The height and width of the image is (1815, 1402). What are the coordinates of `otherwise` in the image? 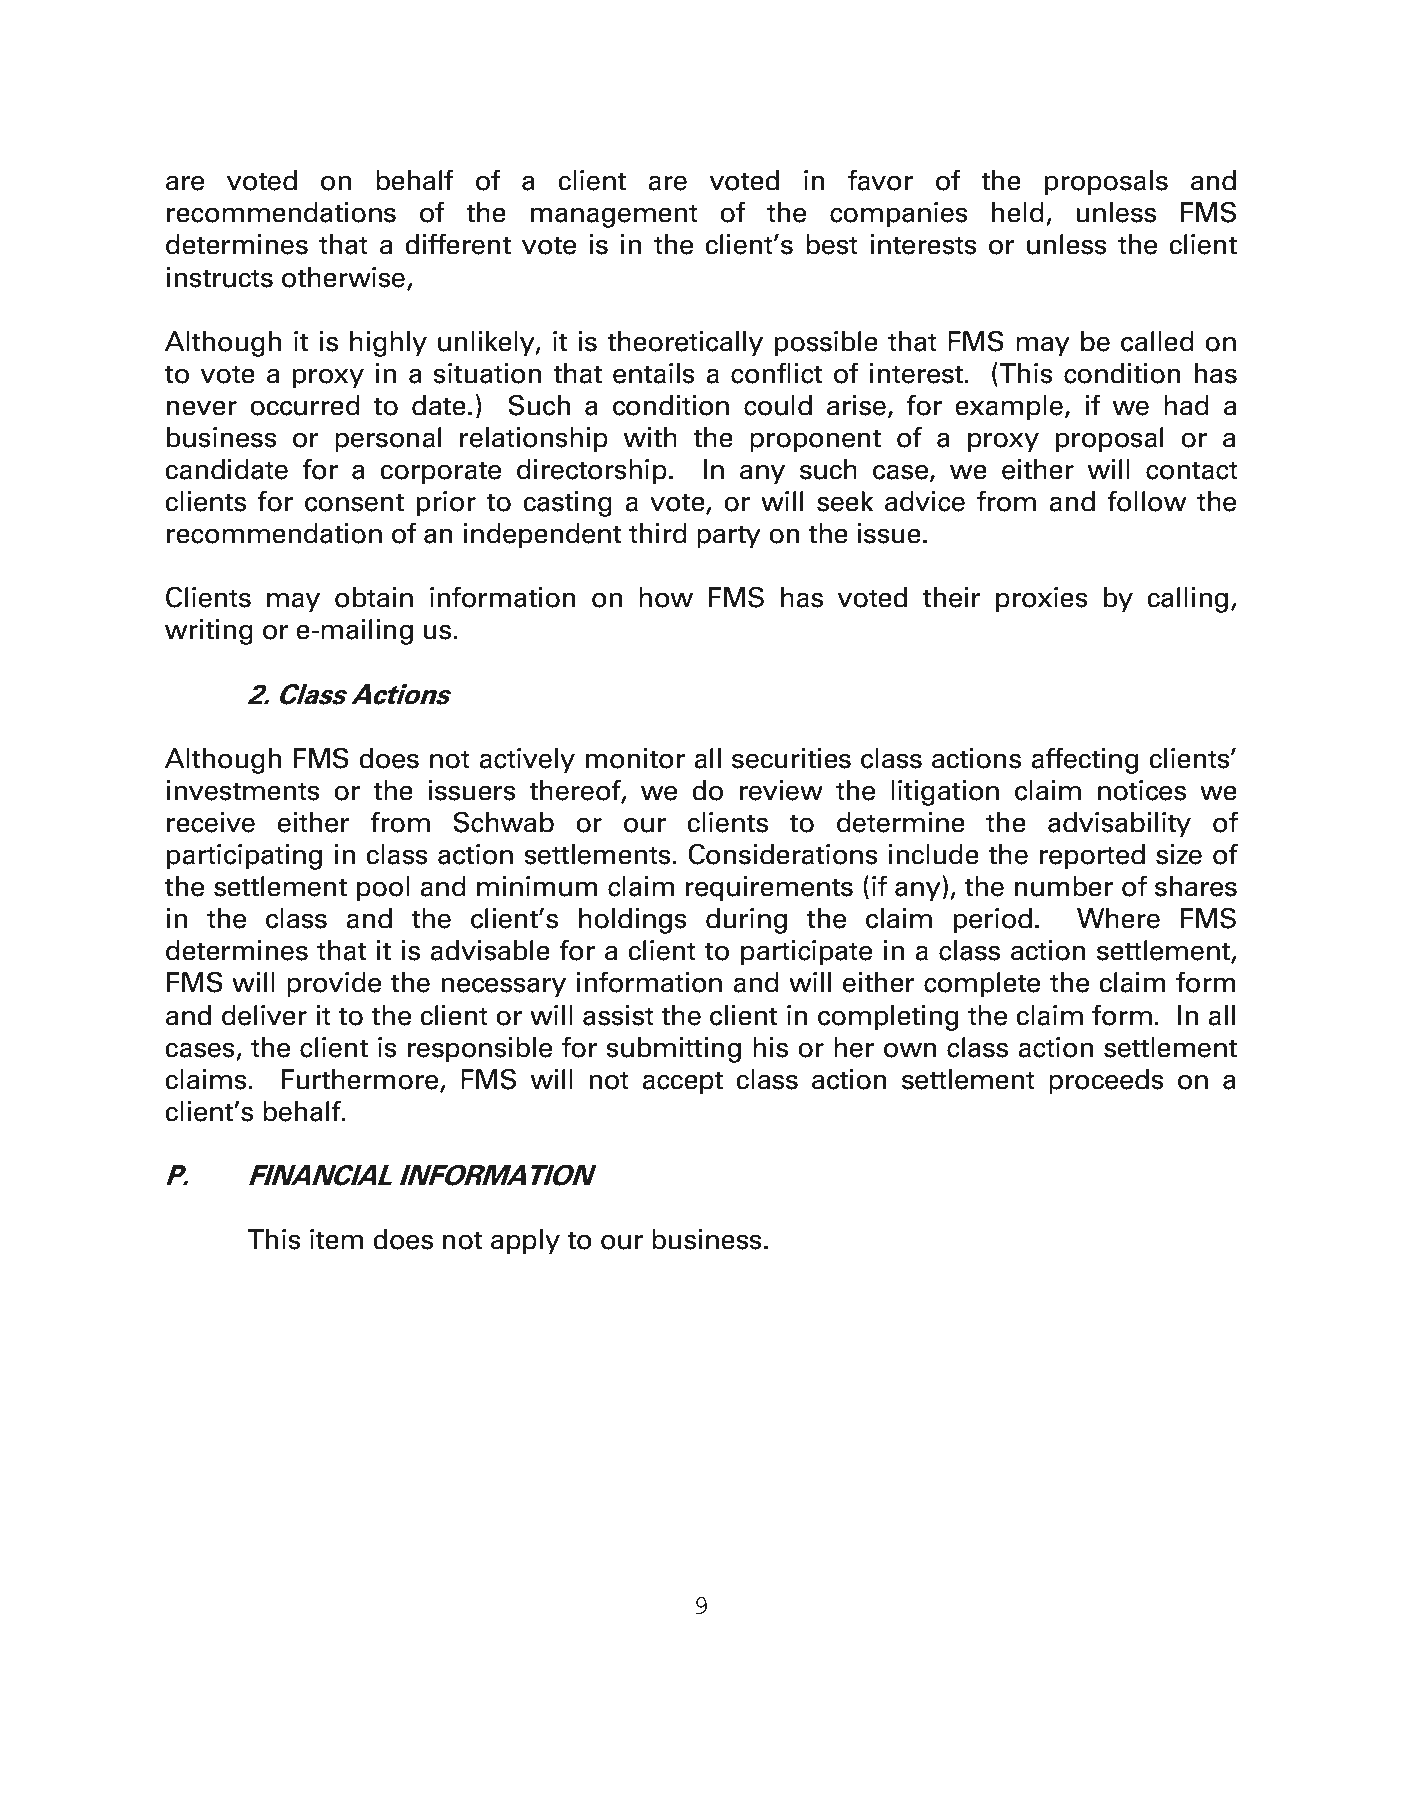 It's located at (343, 277).
